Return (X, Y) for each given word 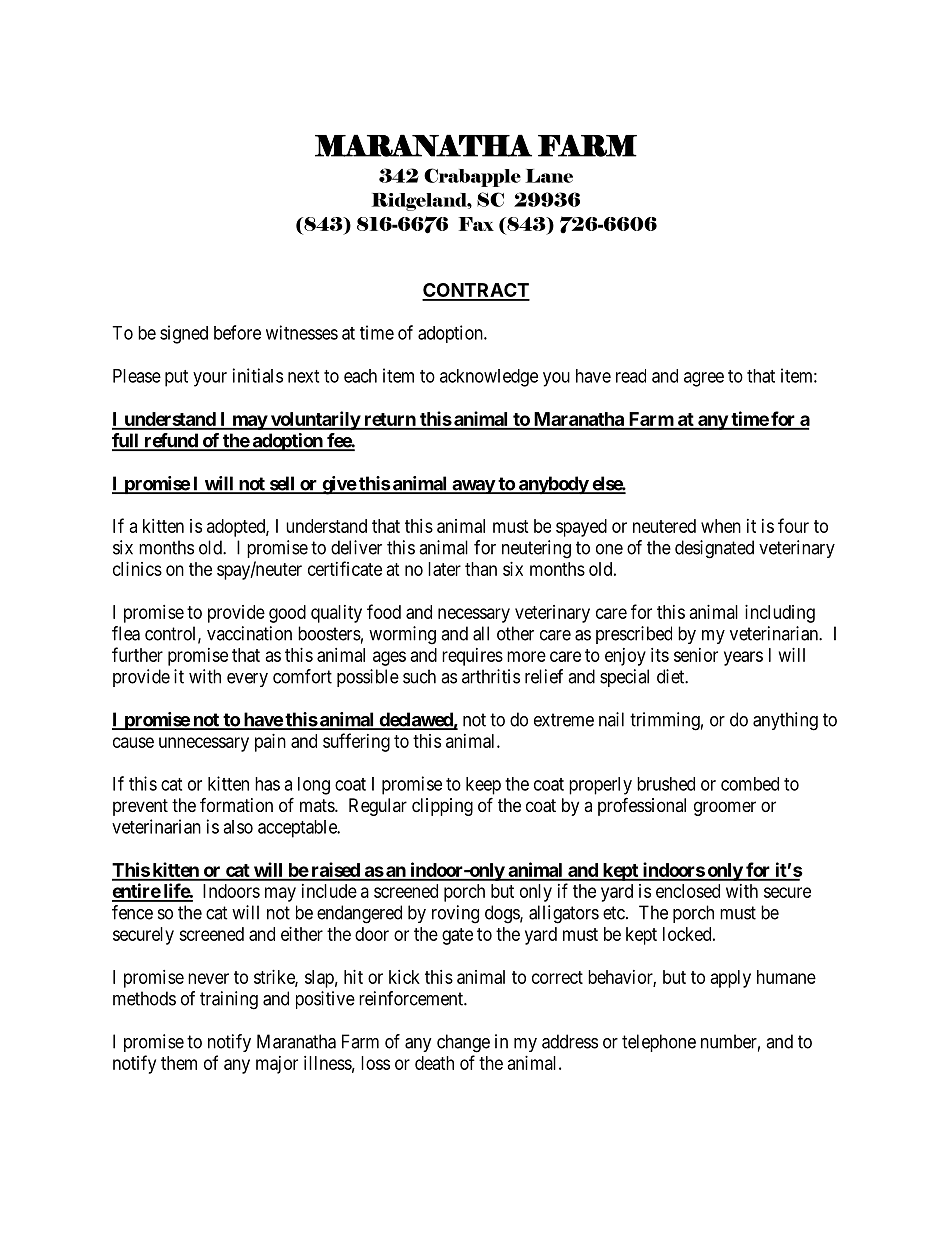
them (179, 1063)
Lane (549, 176)
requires (472, 657)
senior (696, 655)
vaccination (249, 633)
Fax (476, 224)
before (237, 332)
